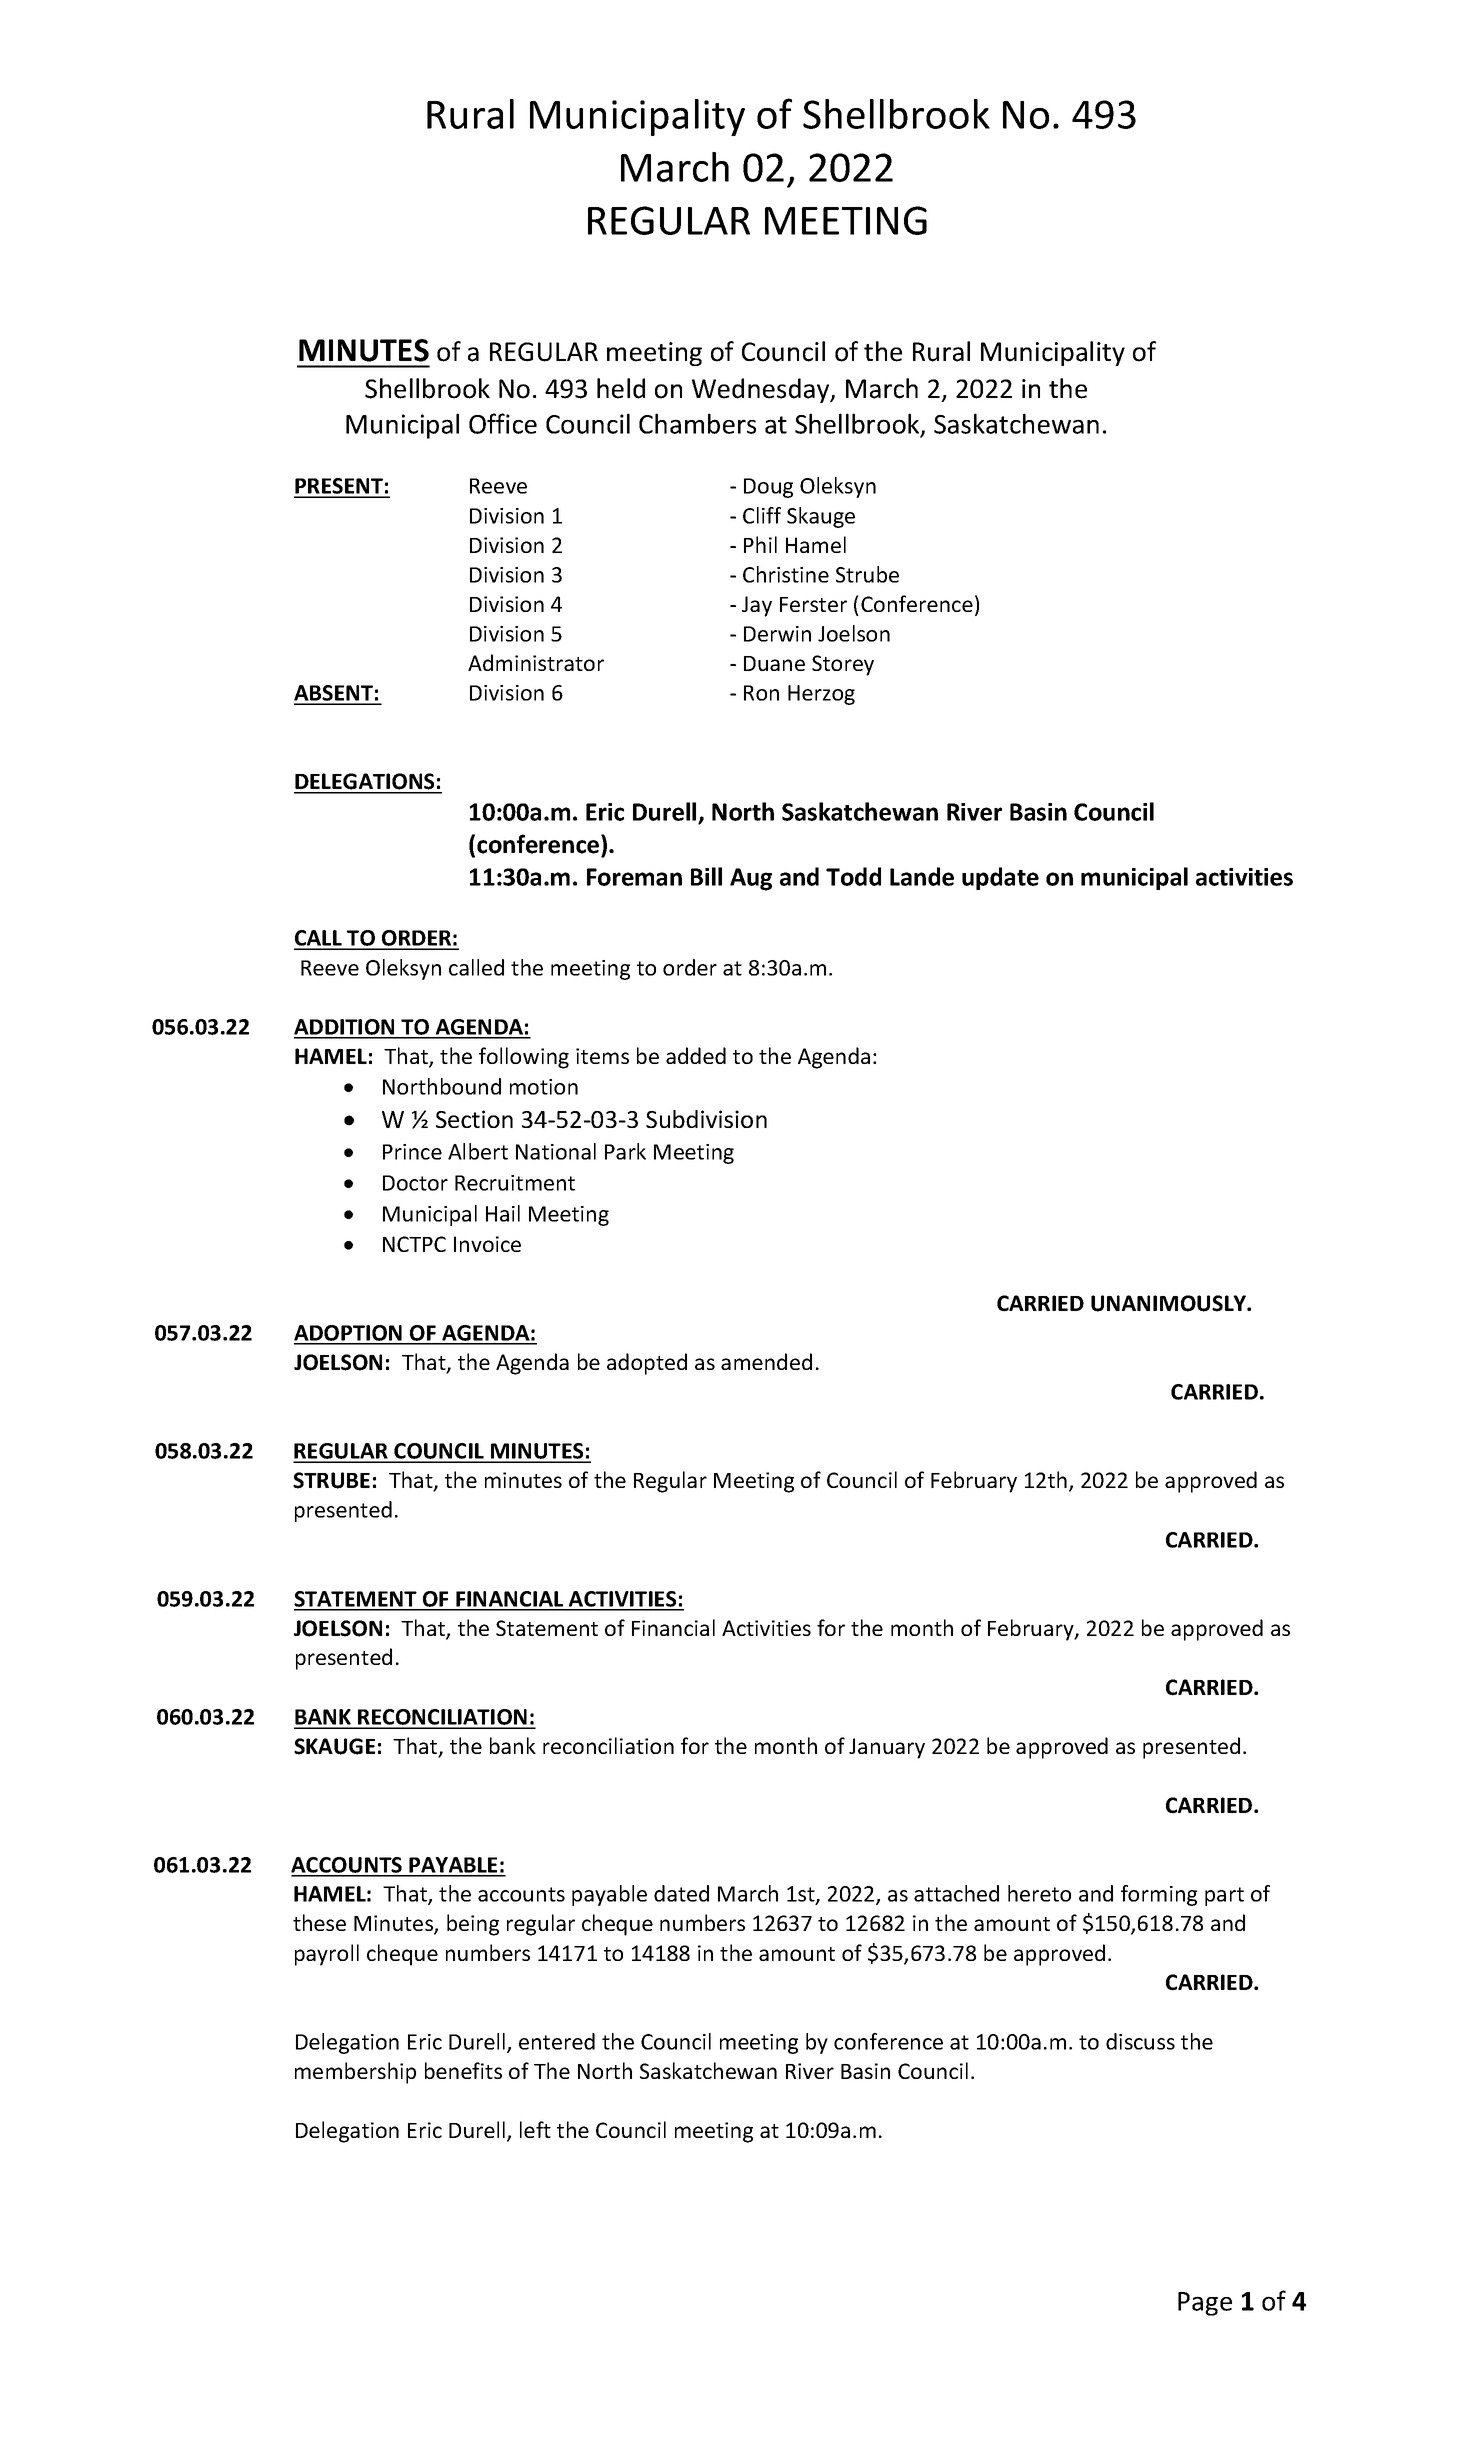 The image size is (1481, 2439). I want to click on Page, so click(1205, 2304).
